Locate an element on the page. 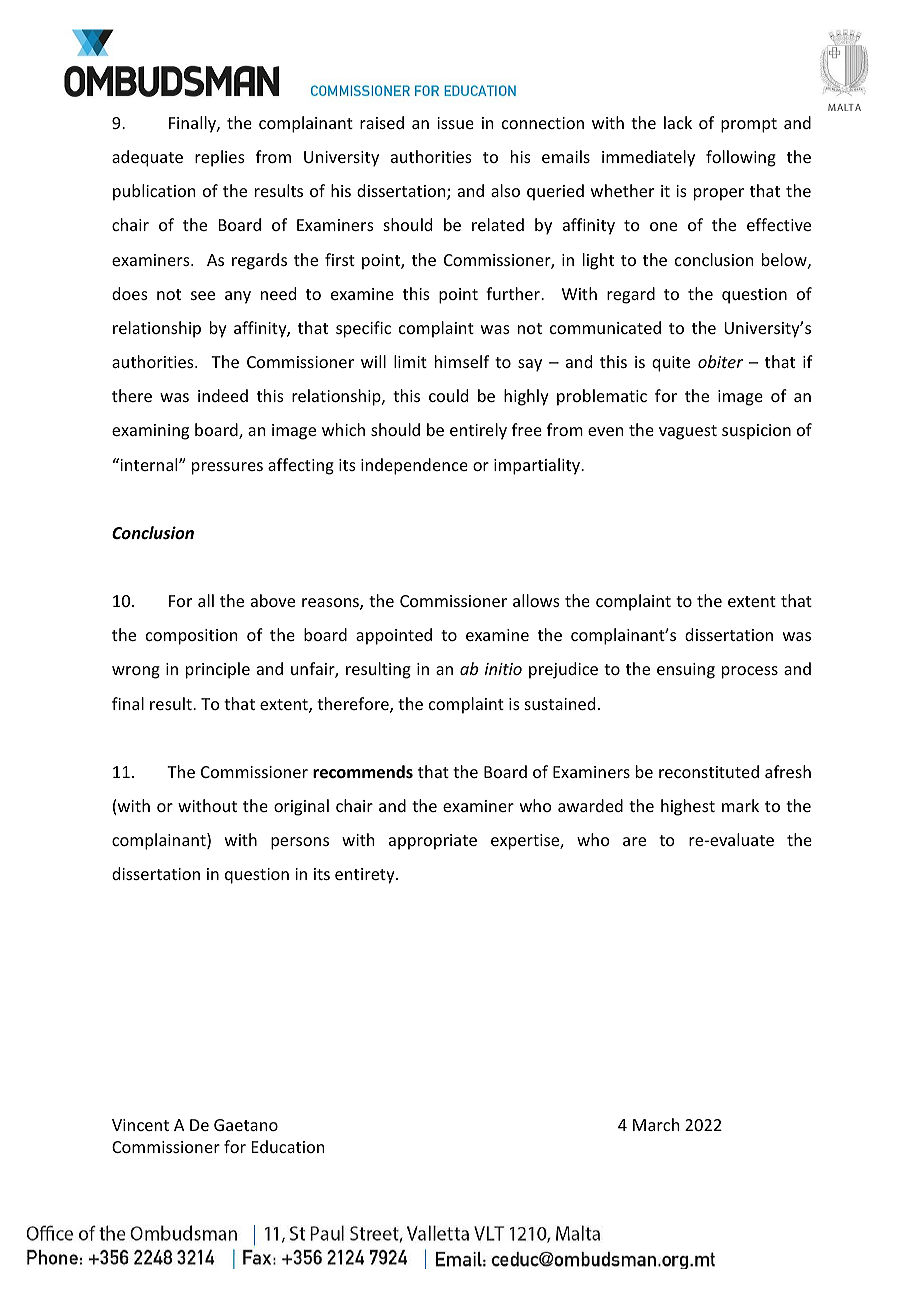 The height and width of the page is (1308, 924). Vincent is located at coordinates (140, 1125).
